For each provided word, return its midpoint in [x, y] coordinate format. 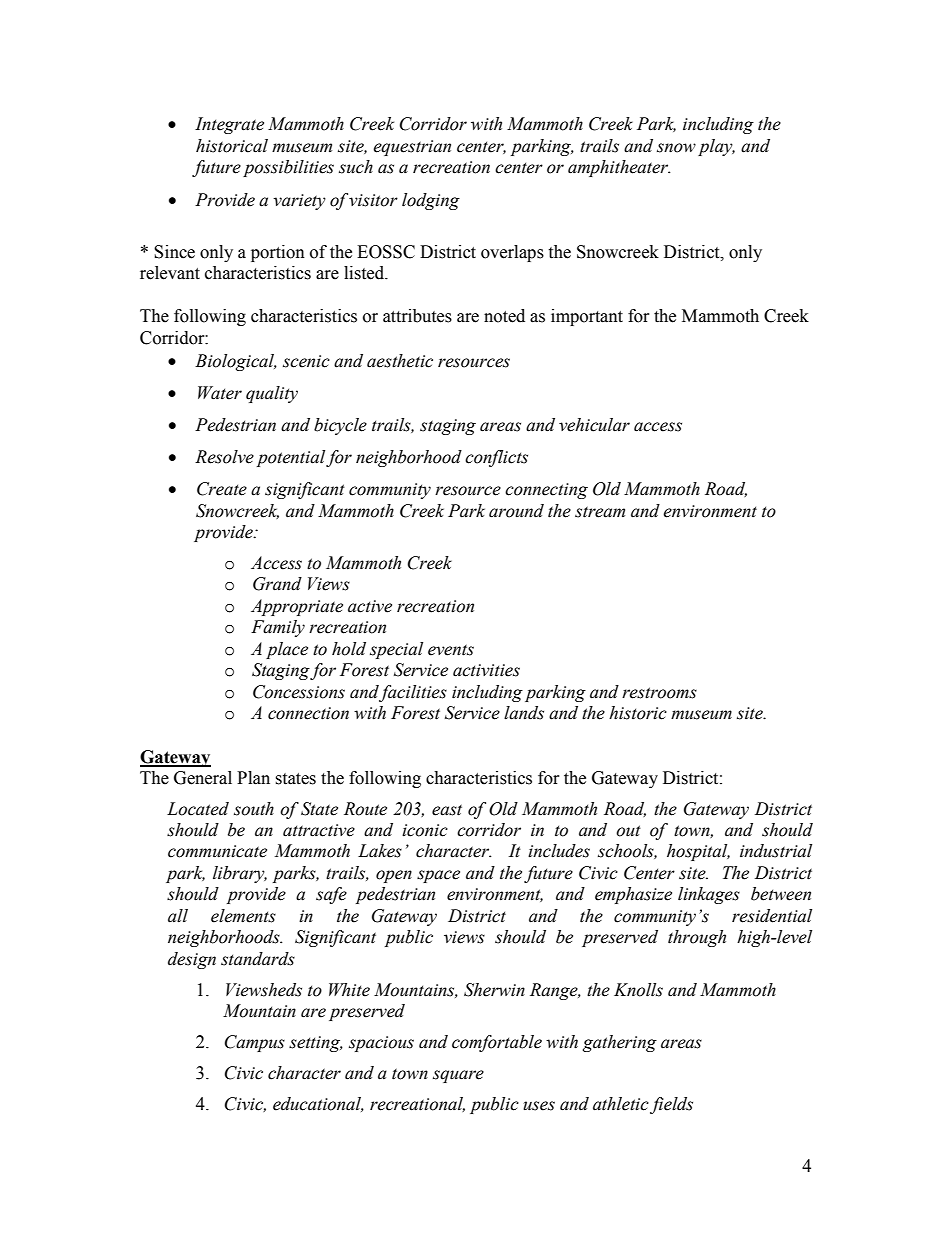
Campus [255, 1043]
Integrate [229, 125]
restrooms [659, 693]
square [458, 1076]
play [716, 147]
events [451, 650]
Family [278, 628]
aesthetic [400, 361]
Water [220, 393]
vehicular [594, 425]
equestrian [412, 148]
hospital [698, 852]
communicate [217, 851]
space [438, 876]
